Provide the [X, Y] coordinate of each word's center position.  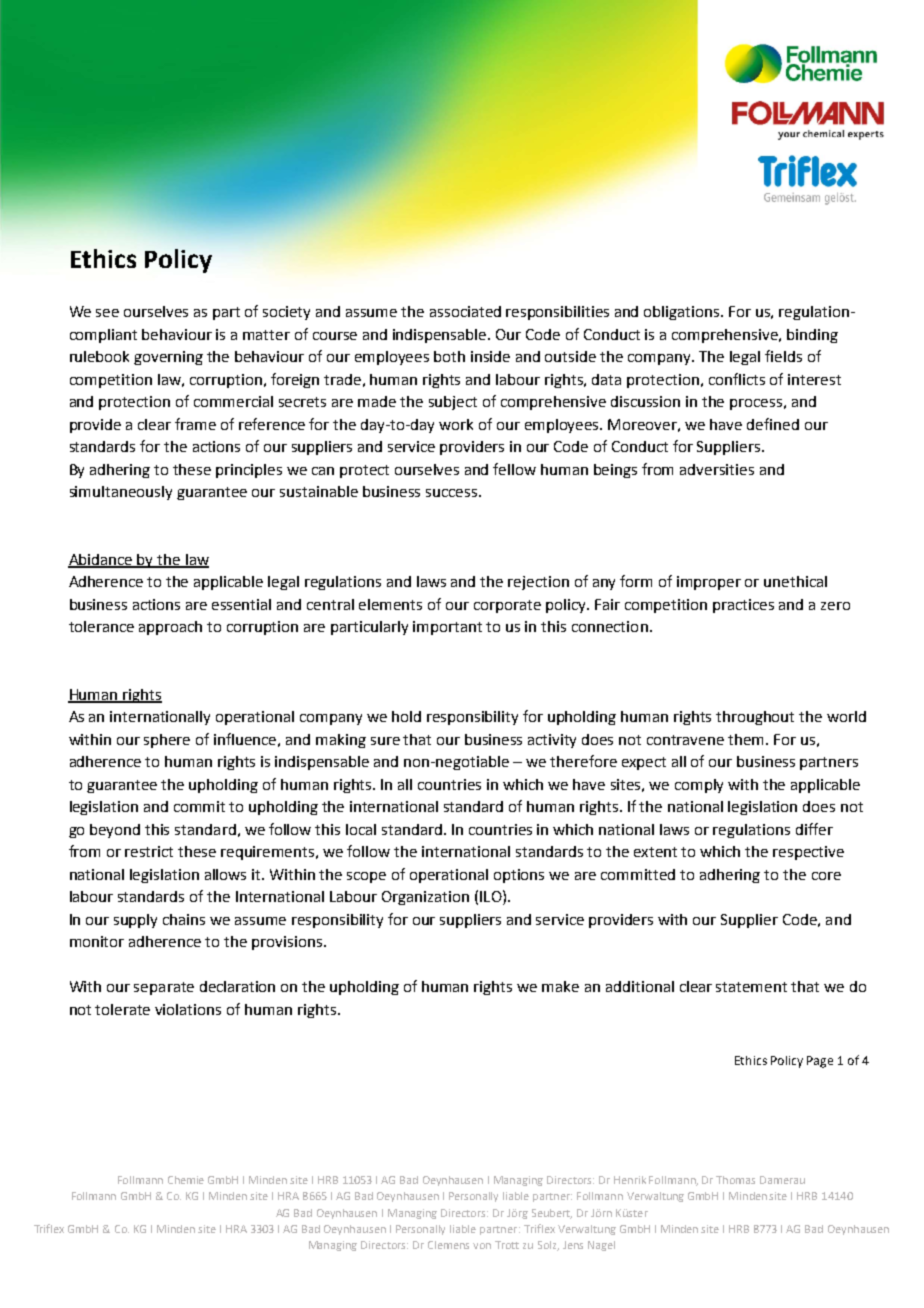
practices [743, 606]
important [447, 628]
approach [170, 628]
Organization [425, 898]
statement [751, 987]
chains [184, 919]
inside [490, 356]
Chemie [186, 1180]
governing [168, 358]
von [482, 1246]
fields [783, 356]
